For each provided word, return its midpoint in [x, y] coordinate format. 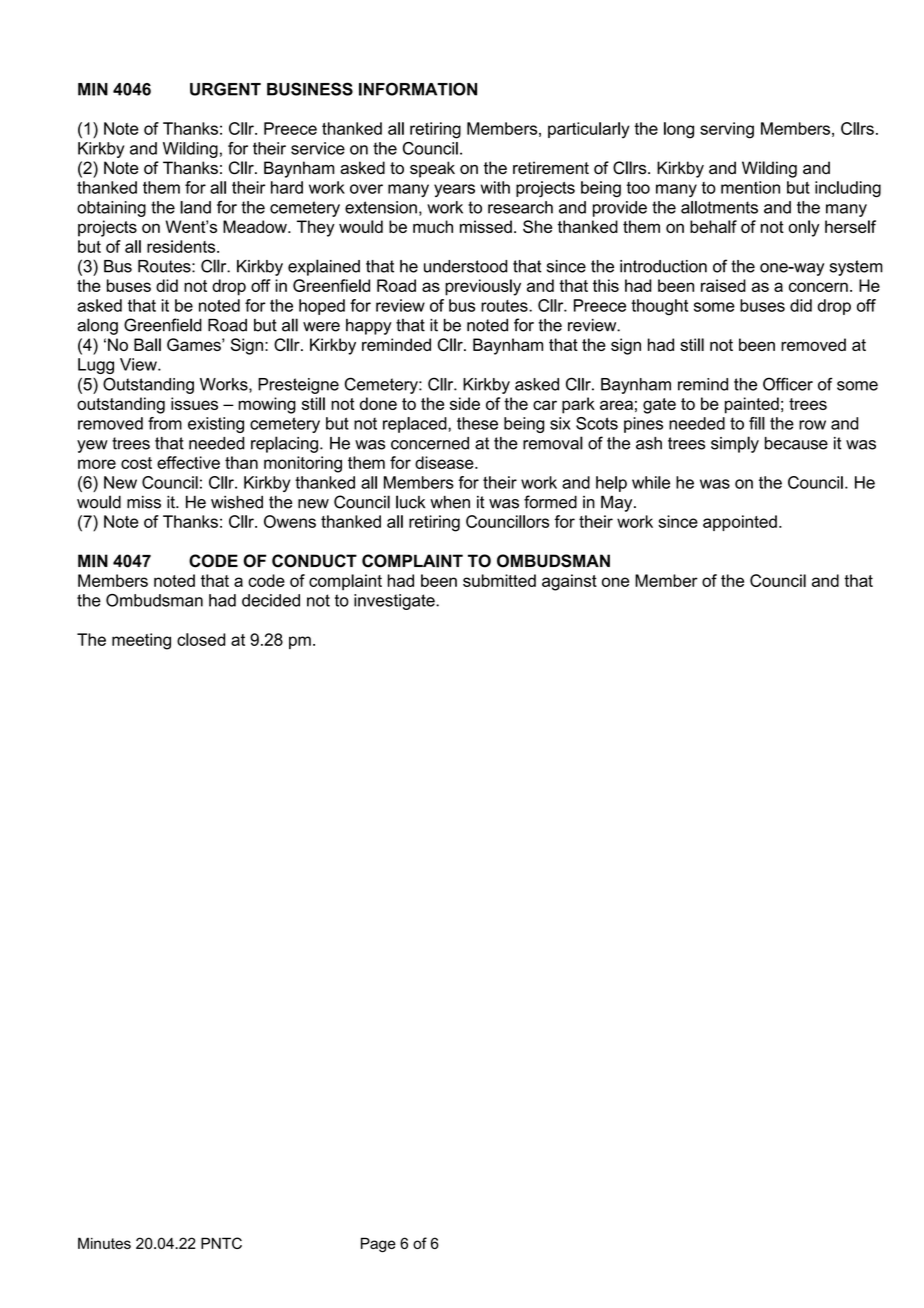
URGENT [225, 89]
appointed [740, 523]
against [569, 582]
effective [188, 462]
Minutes [104, 1243]
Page [378, 1245]
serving [727, 130]
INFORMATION [418, 89]
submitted [499, 580]
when [450, 502]
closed [201, 639]
